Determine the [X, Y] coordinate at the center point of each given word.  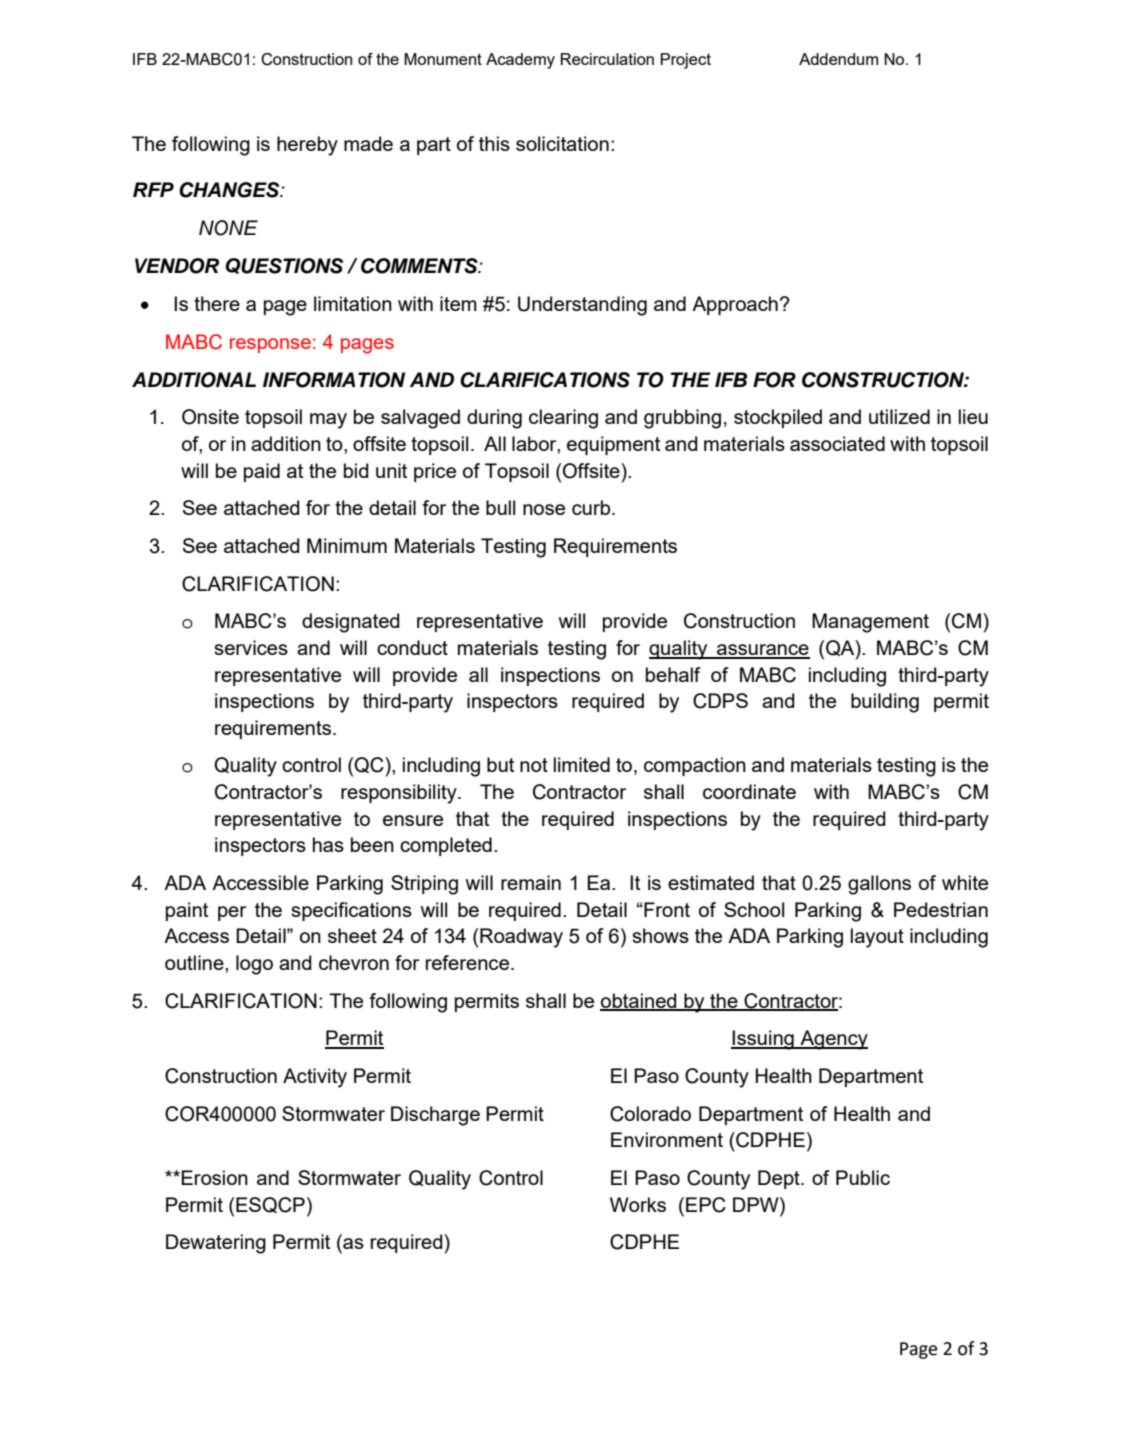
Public [863, 1177]
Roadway [521, 938]
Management [870, 623]
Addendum [838, 59]
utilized [899, 416]
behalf [673, 674]
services [251, 647]
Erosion [214, 1177]
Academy [520, 61]
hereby [307, 146]
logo [254, 965]
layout [877, 938]
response [270, 345]
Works [638, 1204]
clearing [563, 419]
